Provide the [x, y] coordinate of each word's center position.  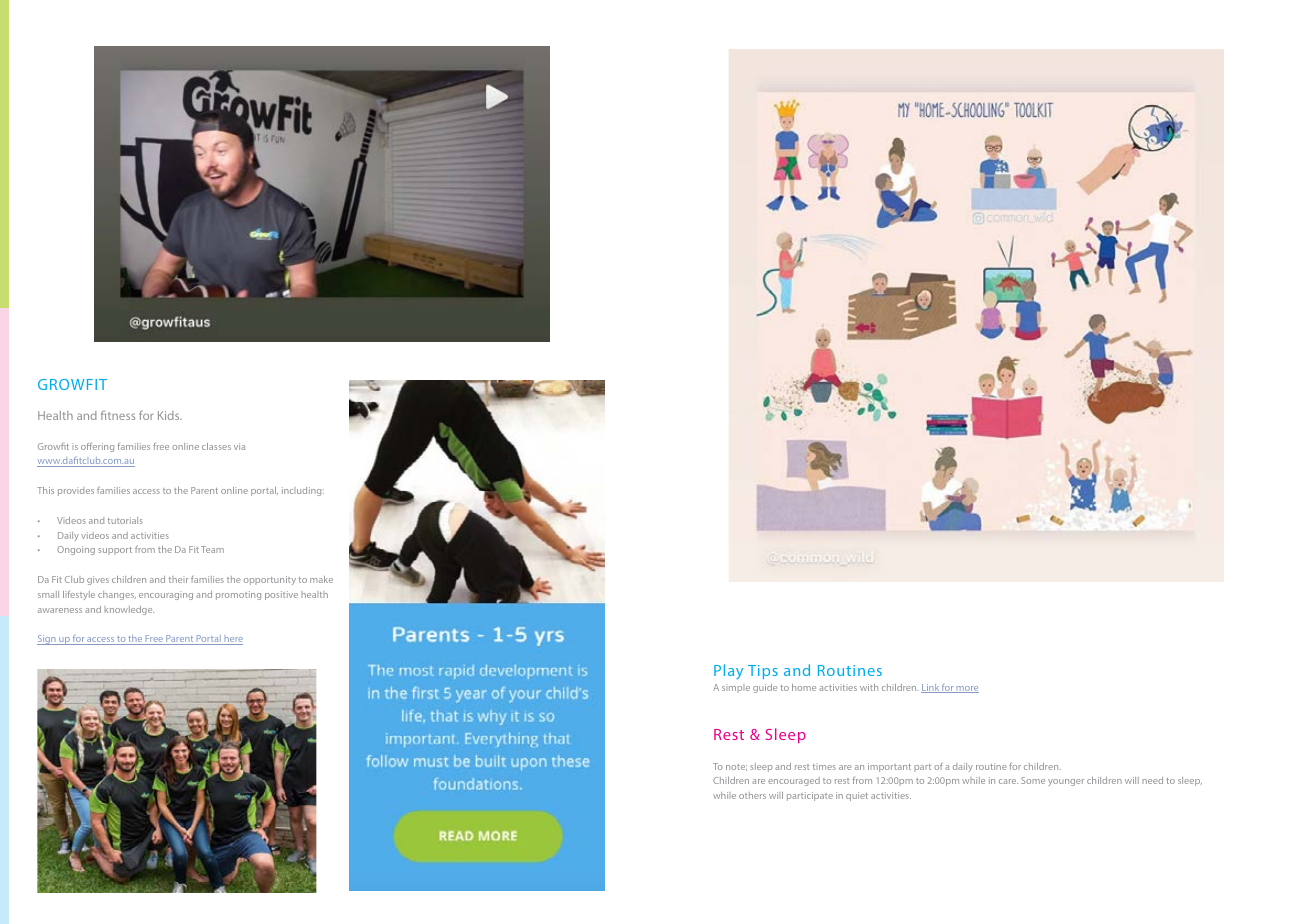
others [752, 795]
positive [281, 595]
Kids [170, 415]
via [239, 446]
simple [736, 688]
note [736, 767]
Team [212, 549]
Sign [47, 640]
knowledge [129, 610]
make [321, 579]
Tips [763, 672]
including [303, 491]
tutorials [125, 520]
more [967, 689]
